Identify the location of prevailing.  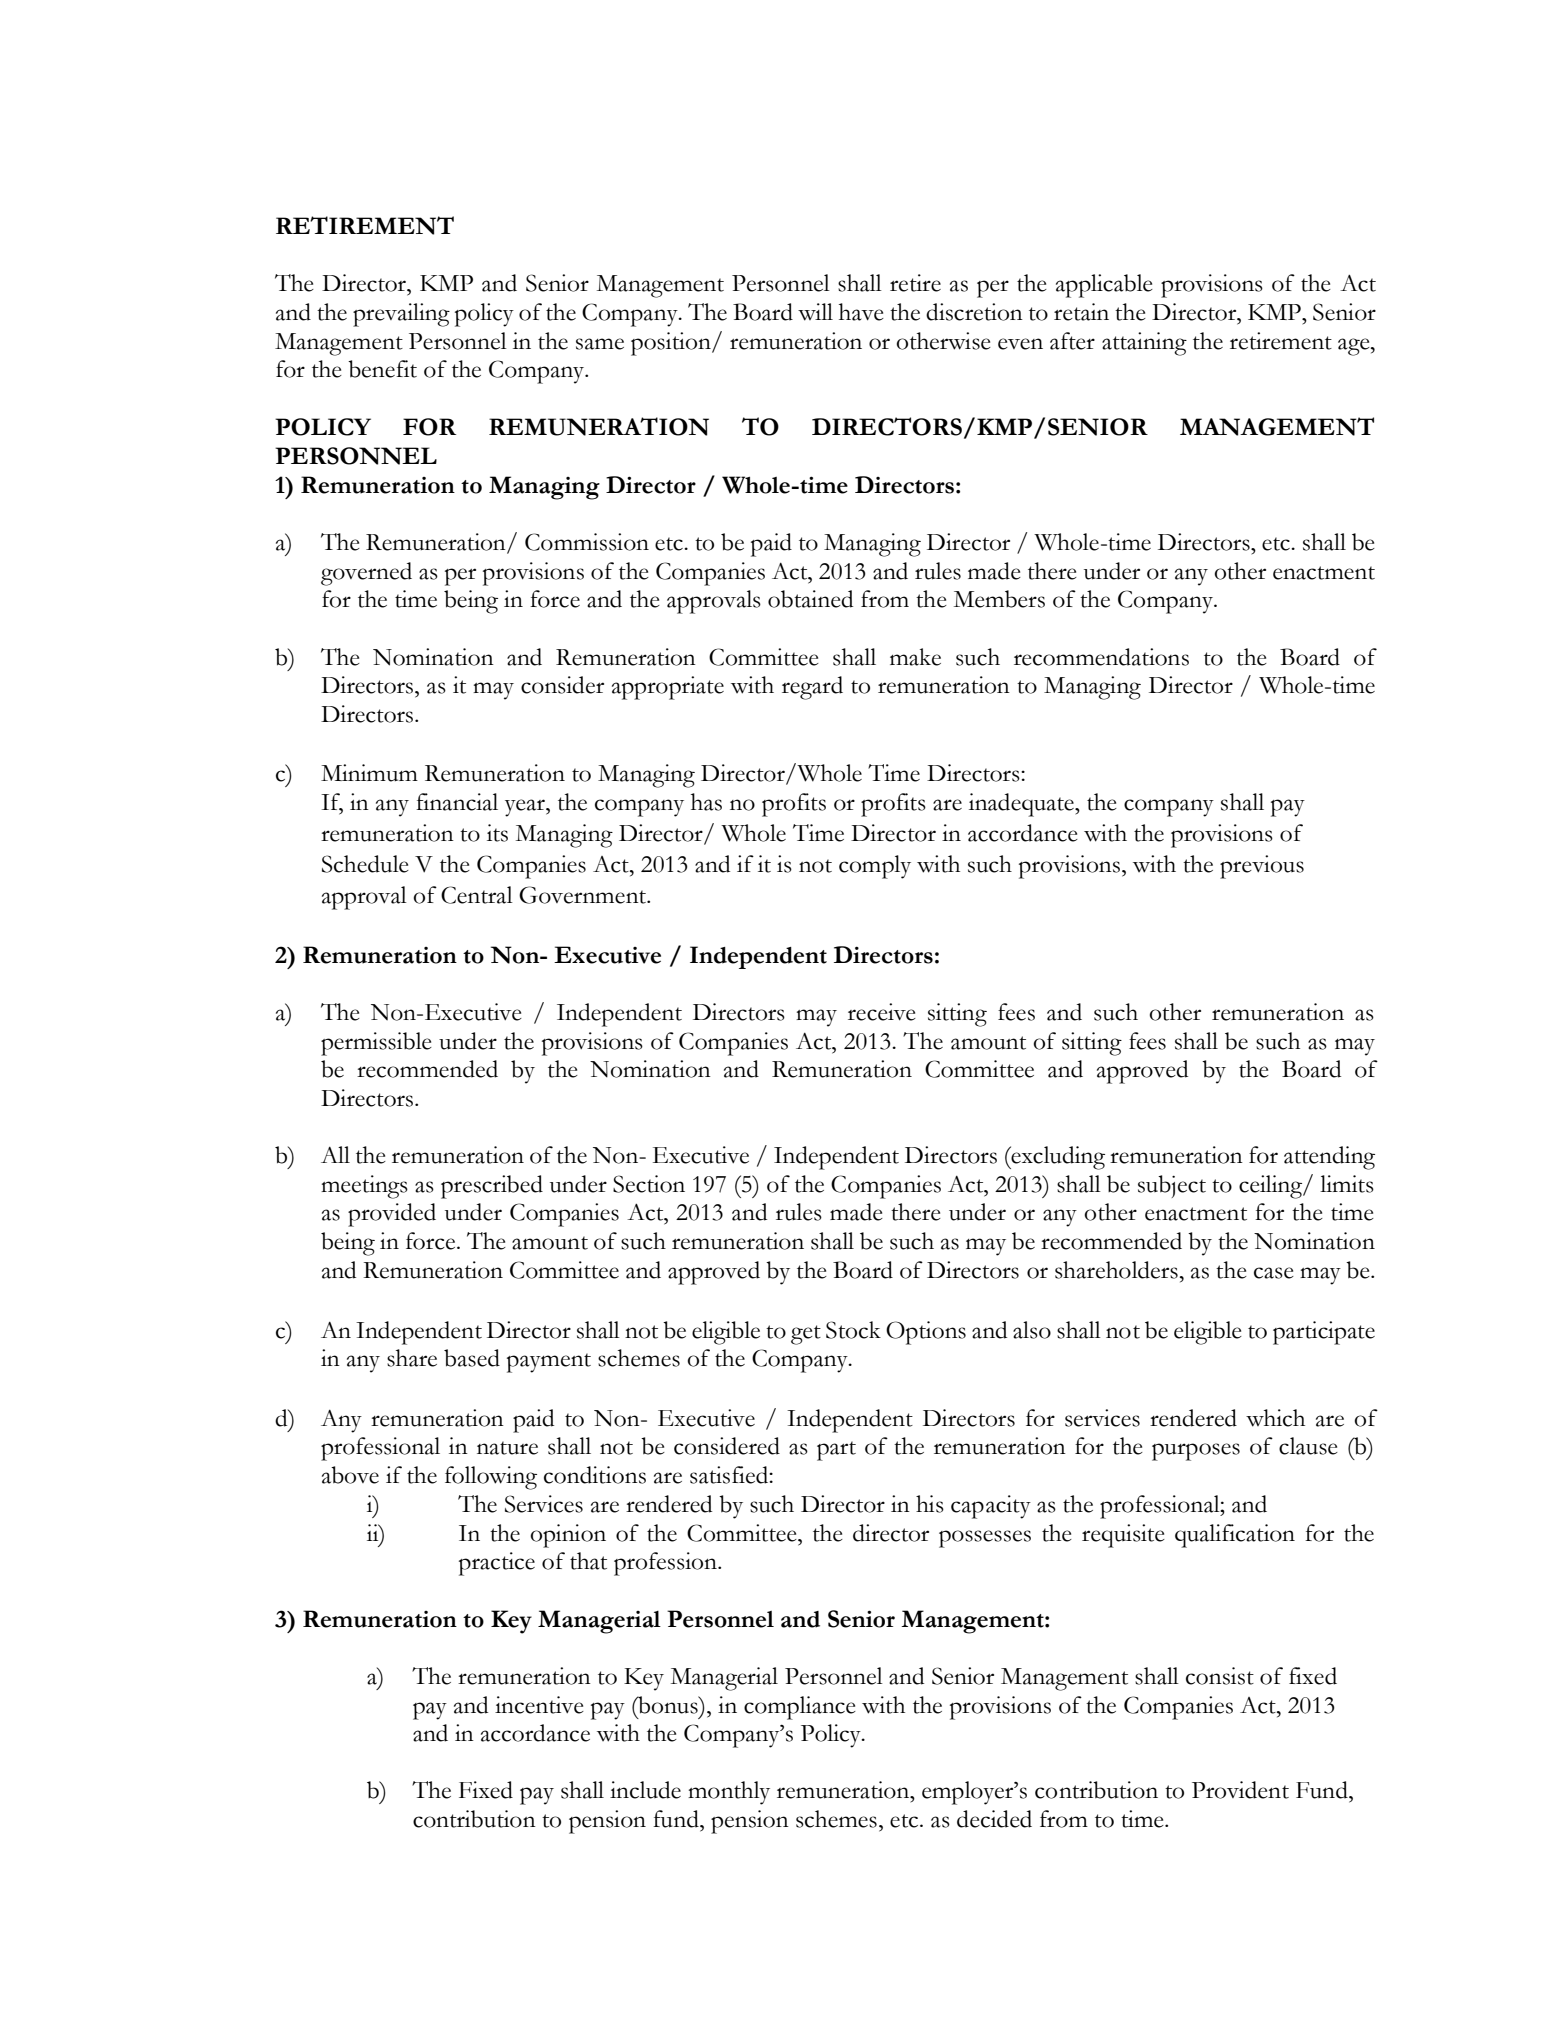
(401, 315).
